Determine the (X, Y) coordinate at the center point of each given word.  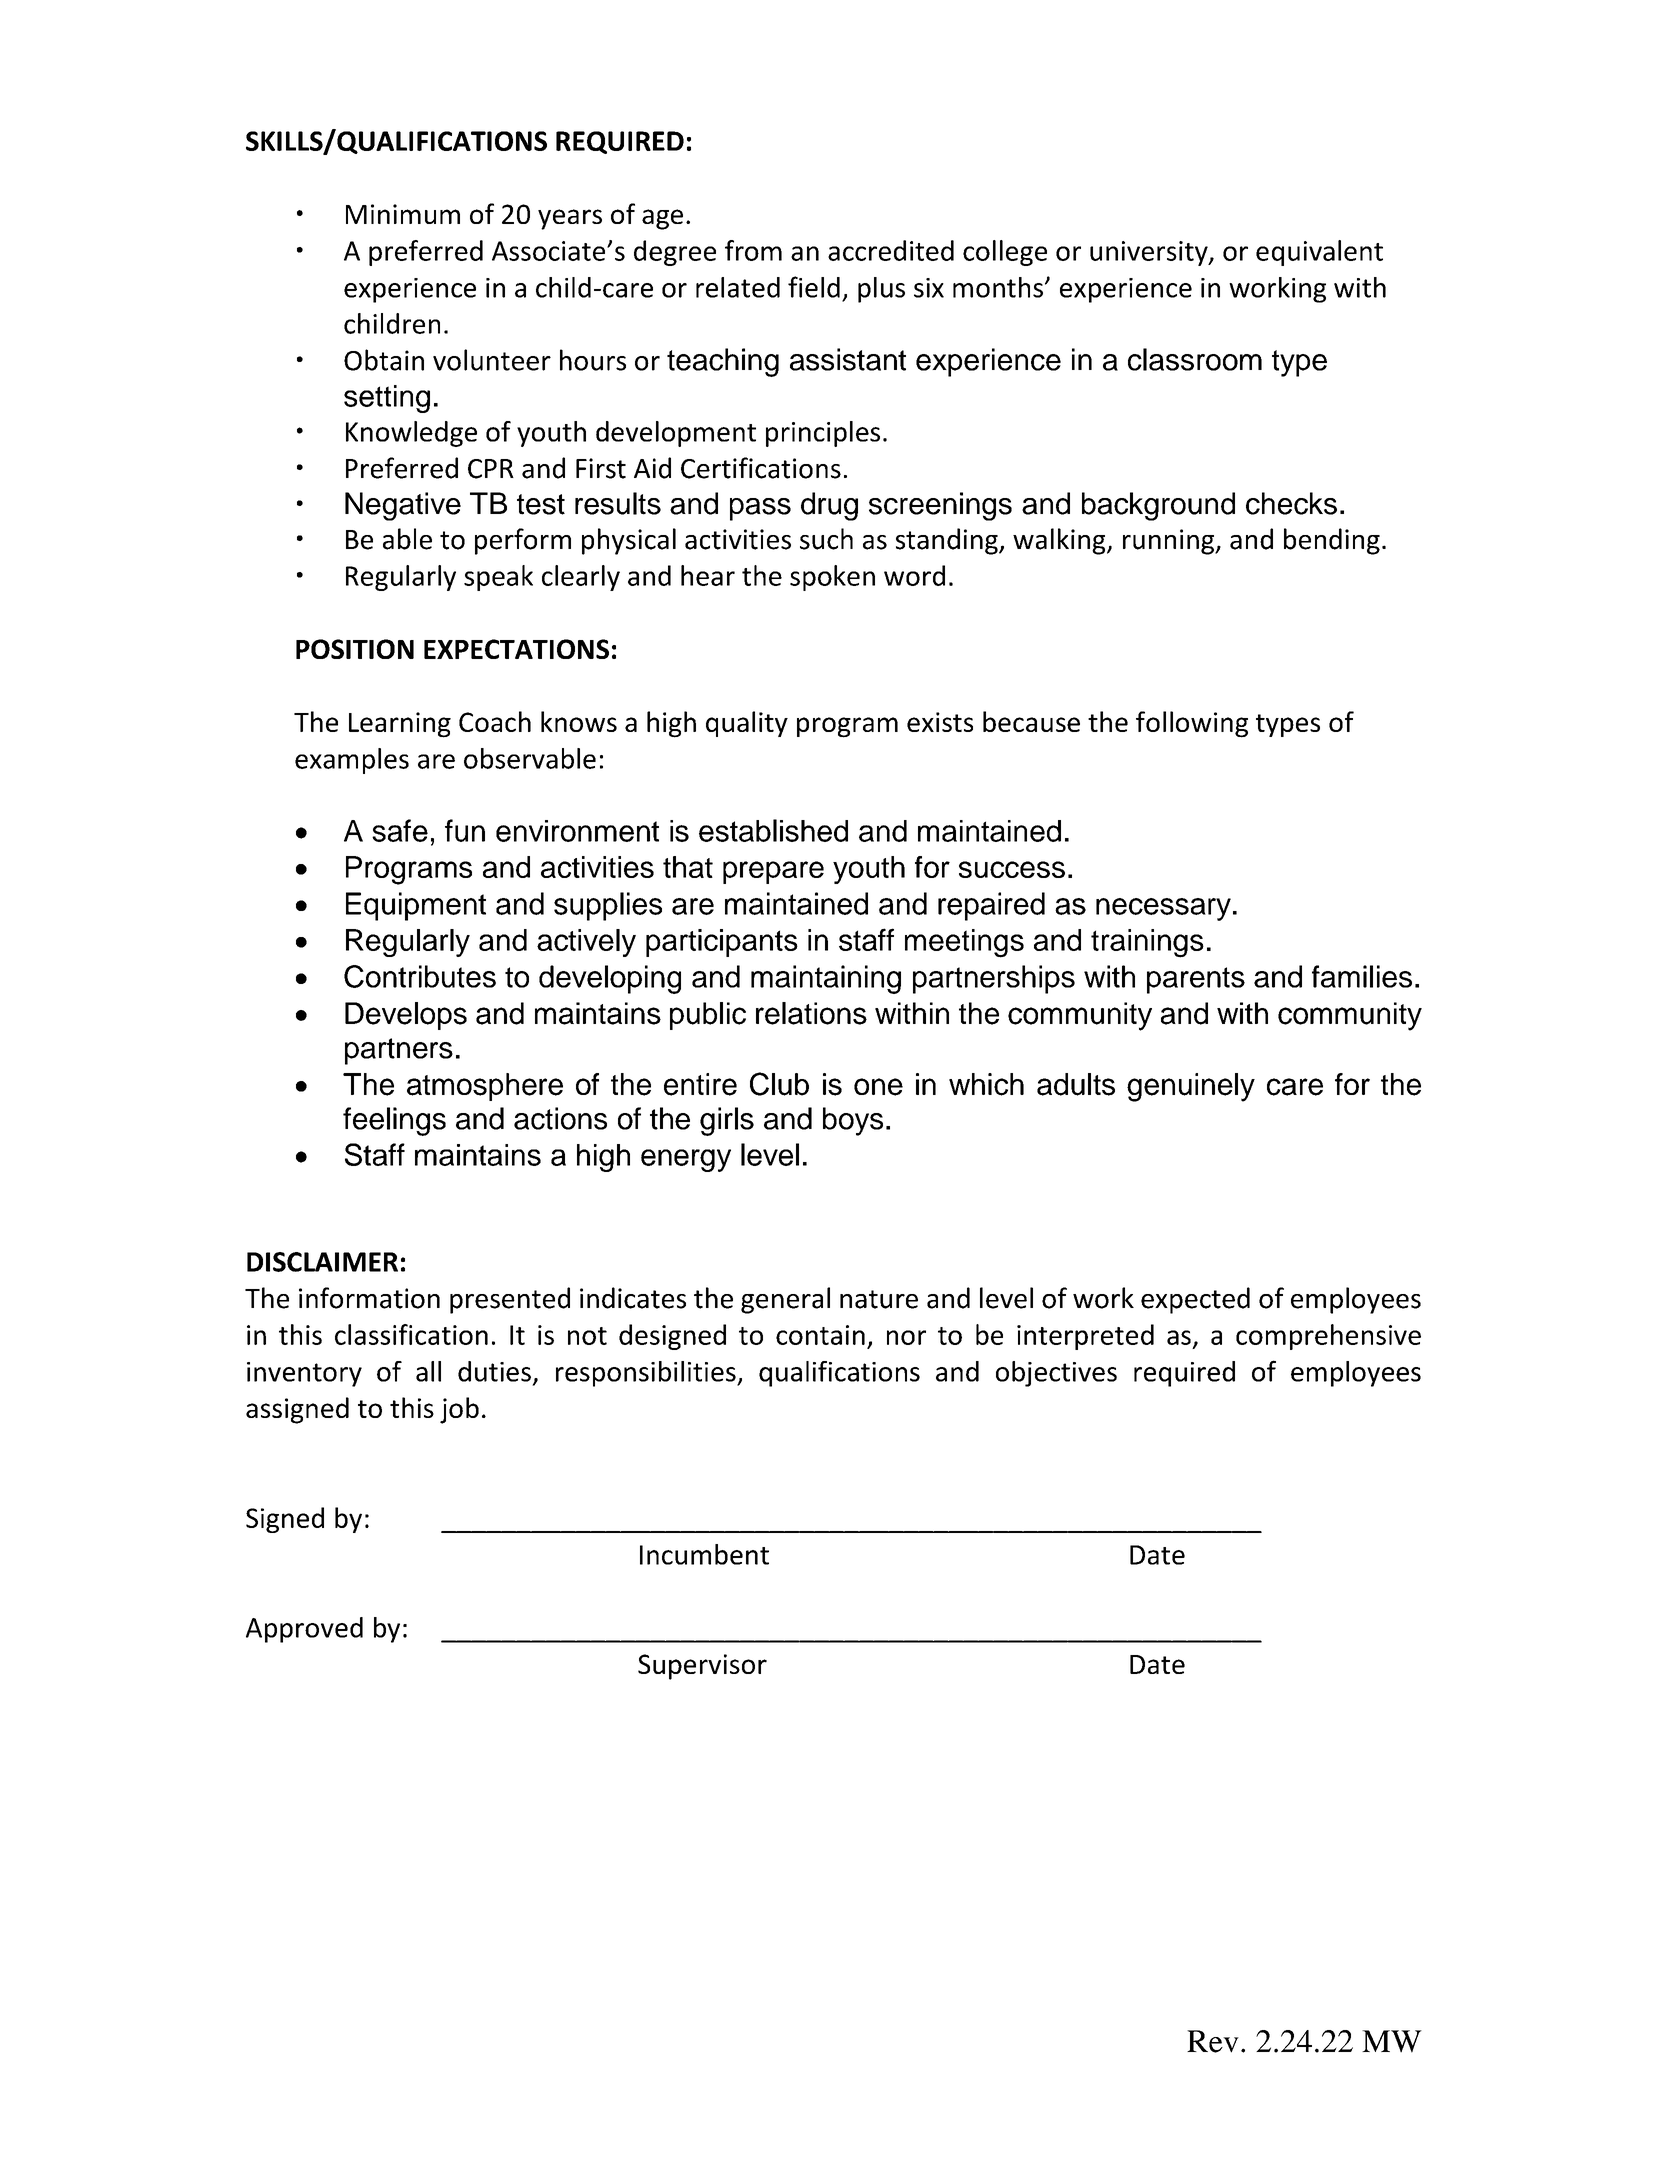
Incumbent (704, 1554)
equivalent (1319, 253)
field (814, 287)
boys (853, 1121)
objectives (1056, 1374)
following (1192, 724)
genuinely (1191, 1087)
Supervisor (702, 1667)
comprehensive (1328, 1337)
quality (747, 724)
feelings (394, 1121)
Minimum (403, 214)
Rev (1213, 2041)
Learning (400, 725)
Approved (304, 1630)
